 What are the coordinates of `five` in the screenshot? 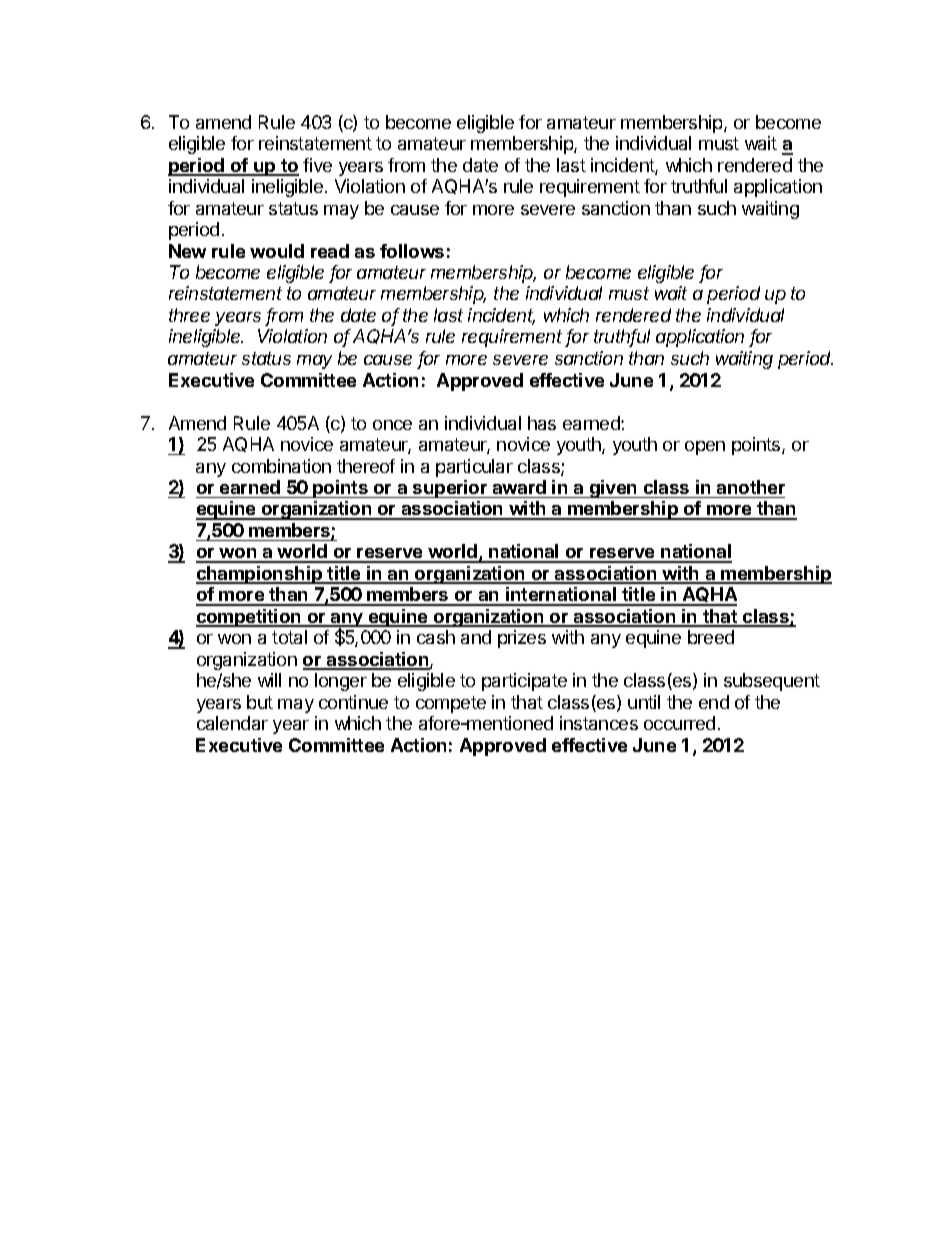 It's located at (317, 165).
